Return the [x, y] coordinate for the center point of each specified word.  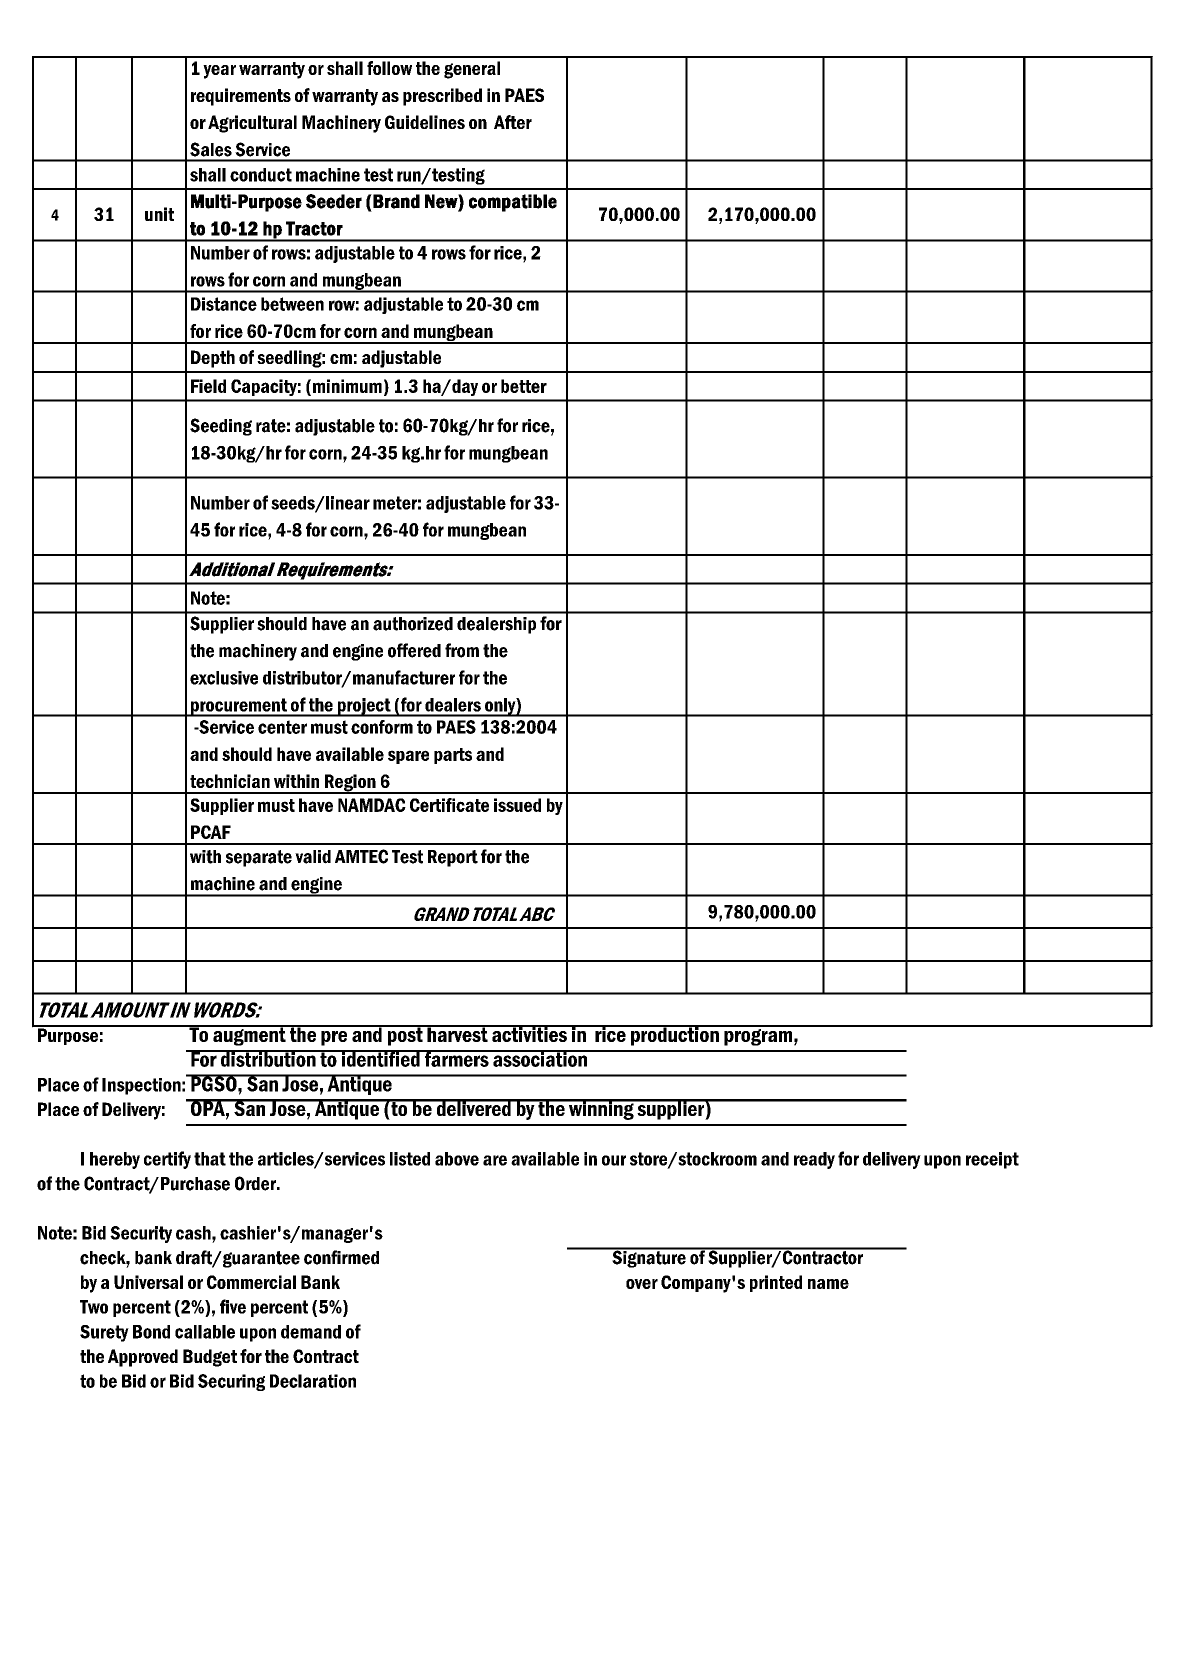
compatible [513, 203]
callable [205, 1332]
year [219, 72]
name [828, 1284]
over [642, 1284]
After [513, 122]
